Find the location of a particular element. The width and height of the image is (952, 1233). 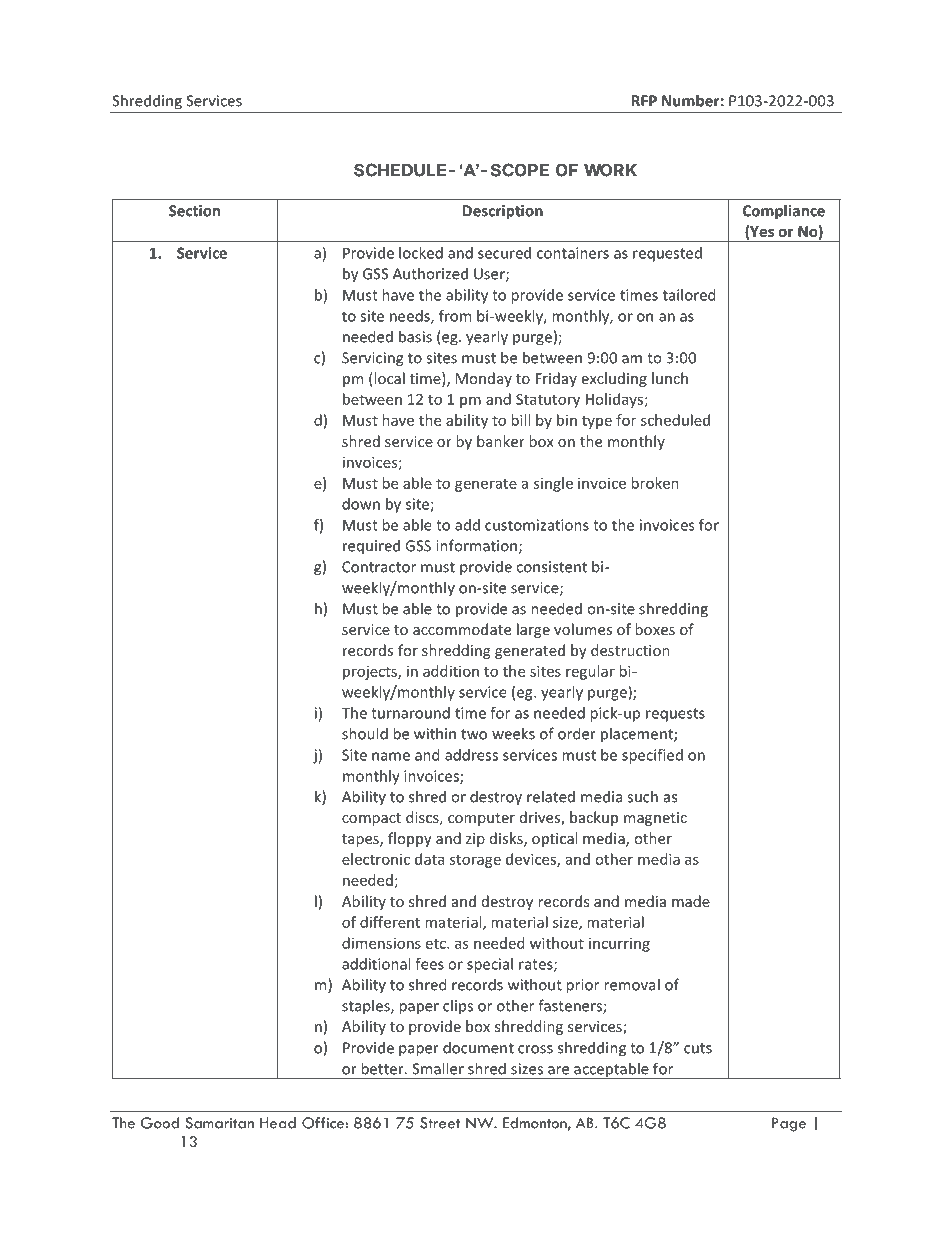

Samaritan is located at coordinates (220, 1123).
